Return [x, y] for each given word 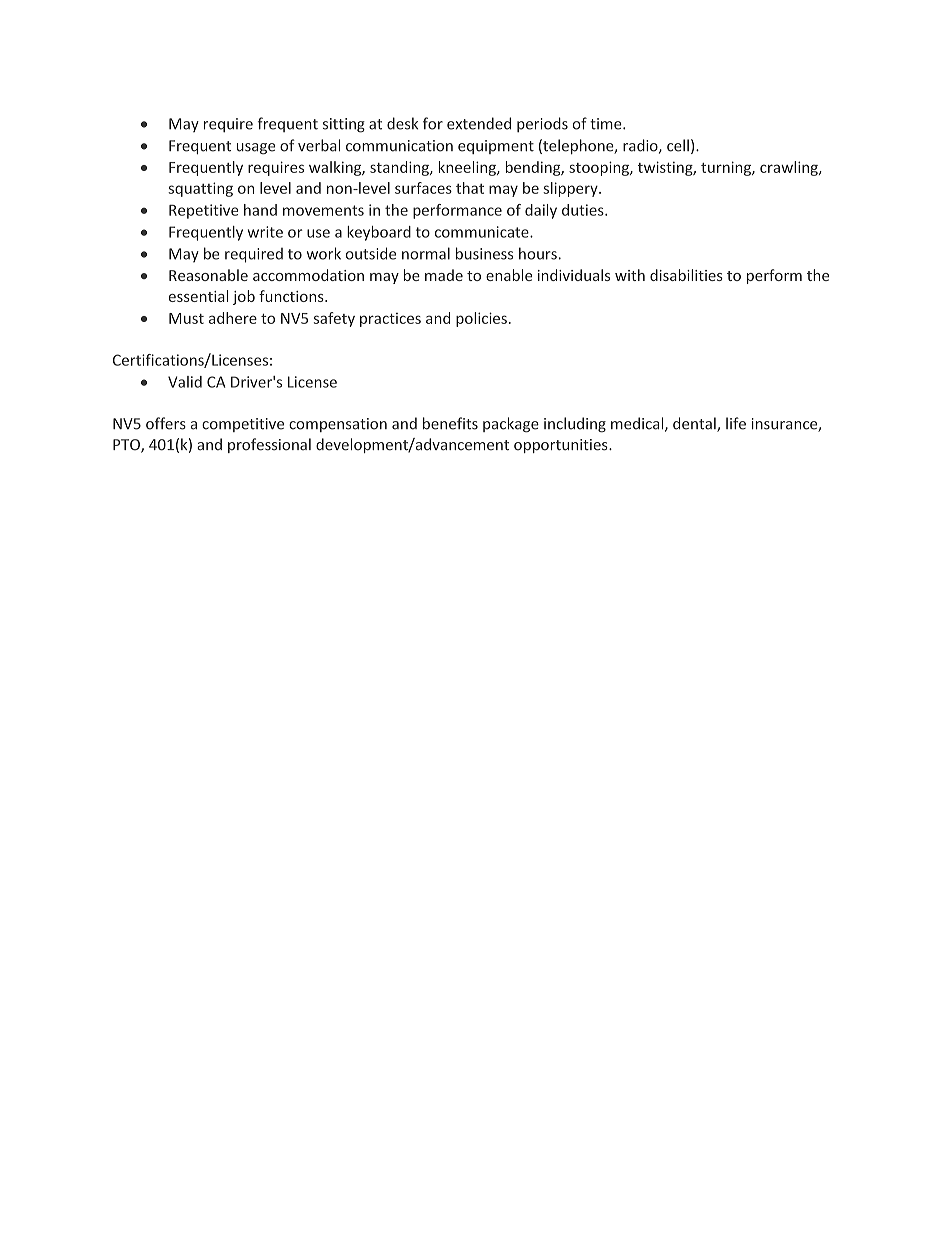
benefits [450, 423]
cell [678, 145]
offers [166, 423]
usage [256, 148]
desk [402, 123]
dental [695, 424]
